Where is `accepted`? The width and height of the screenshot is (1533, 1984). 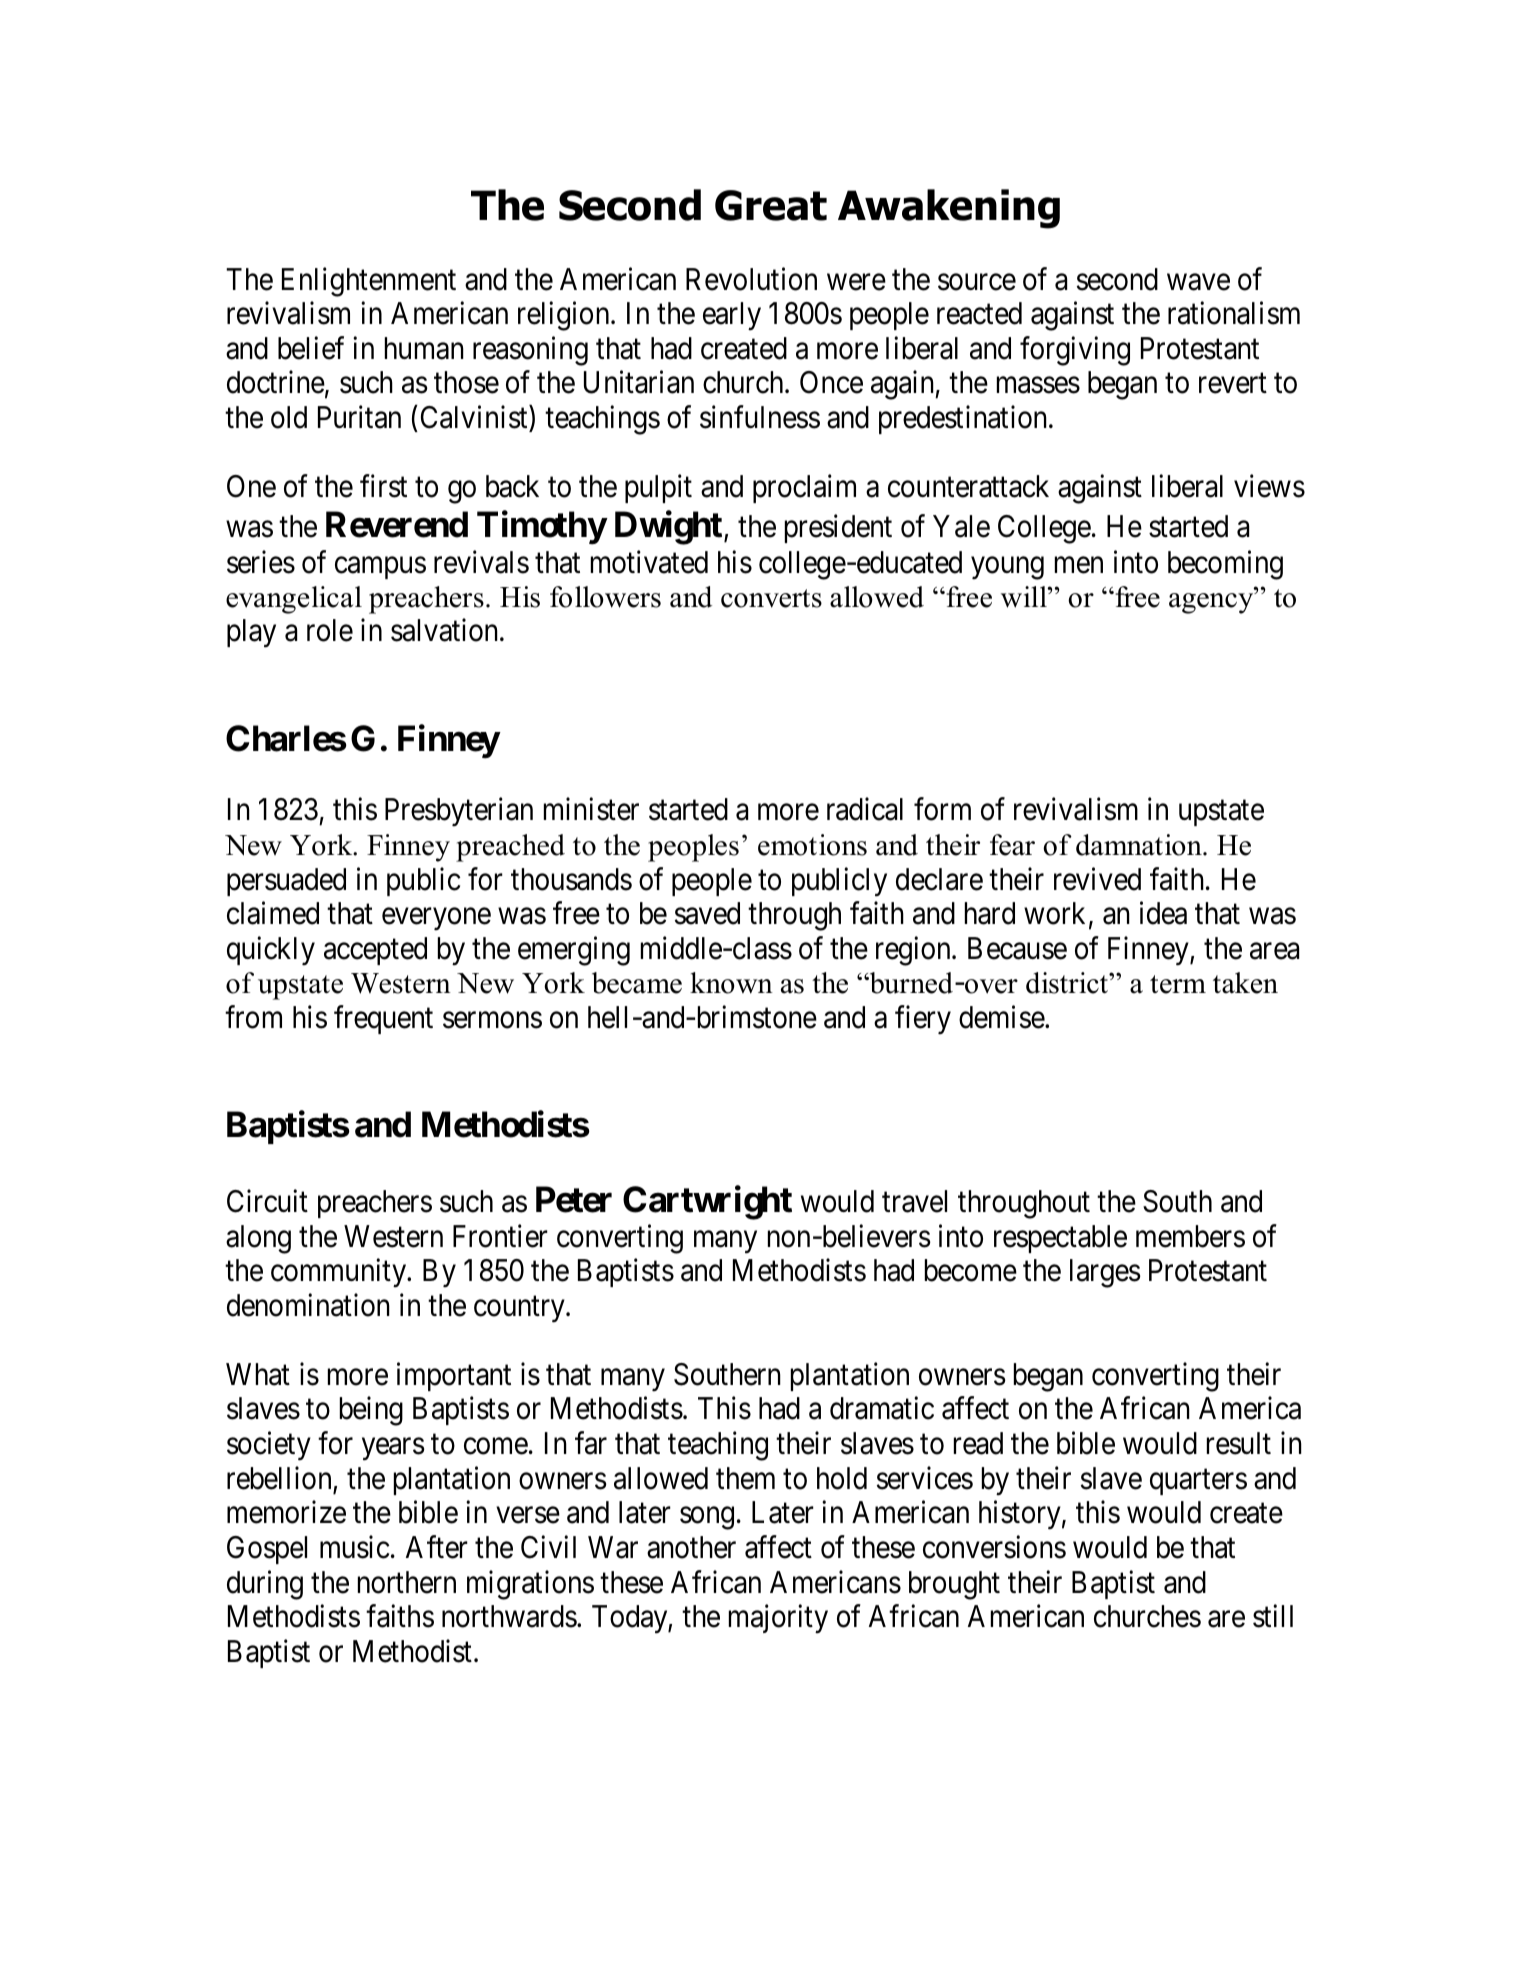 accepted is located at coordinates (375, 951).
